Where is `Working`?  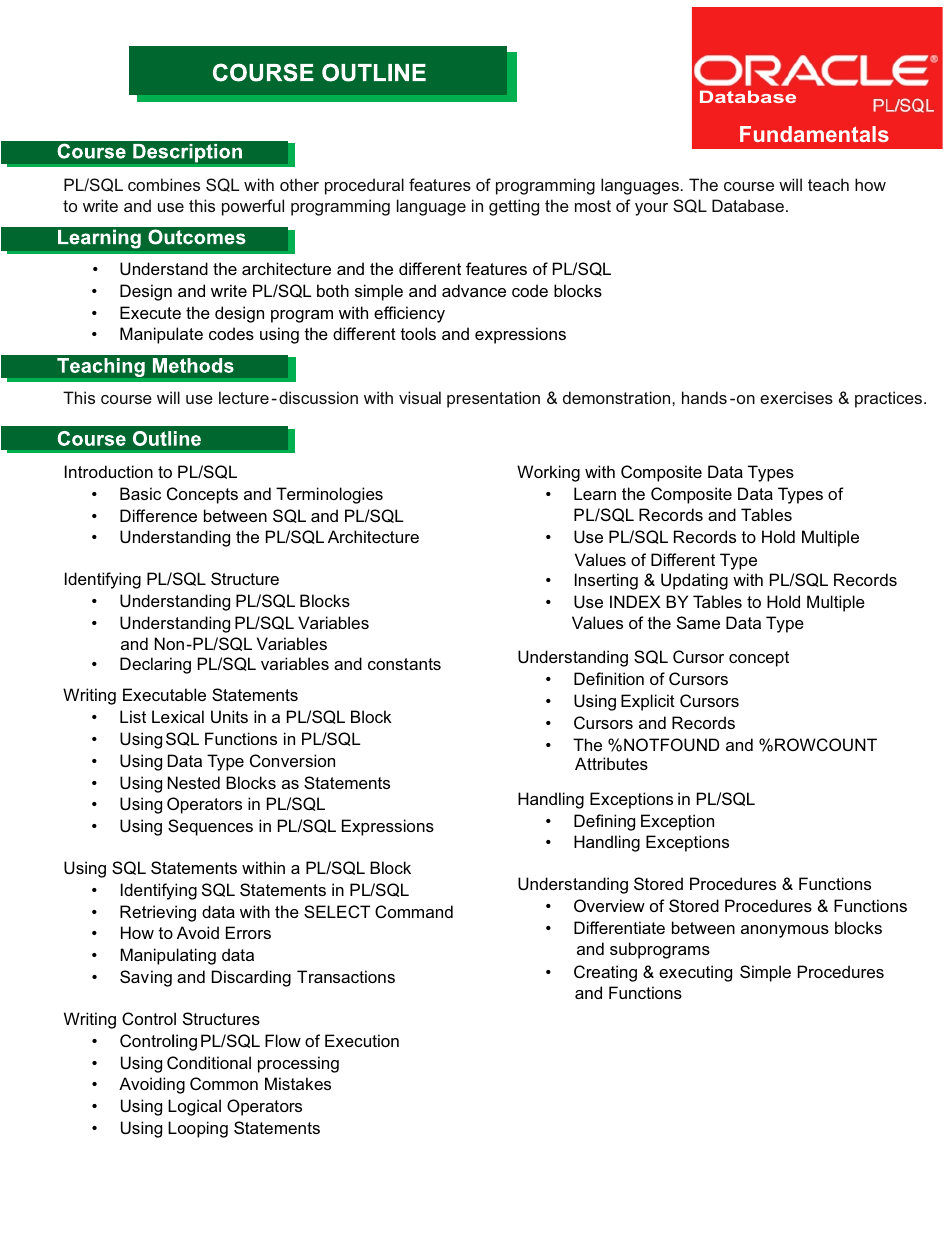
Working is located at coordinates (548, 473).
